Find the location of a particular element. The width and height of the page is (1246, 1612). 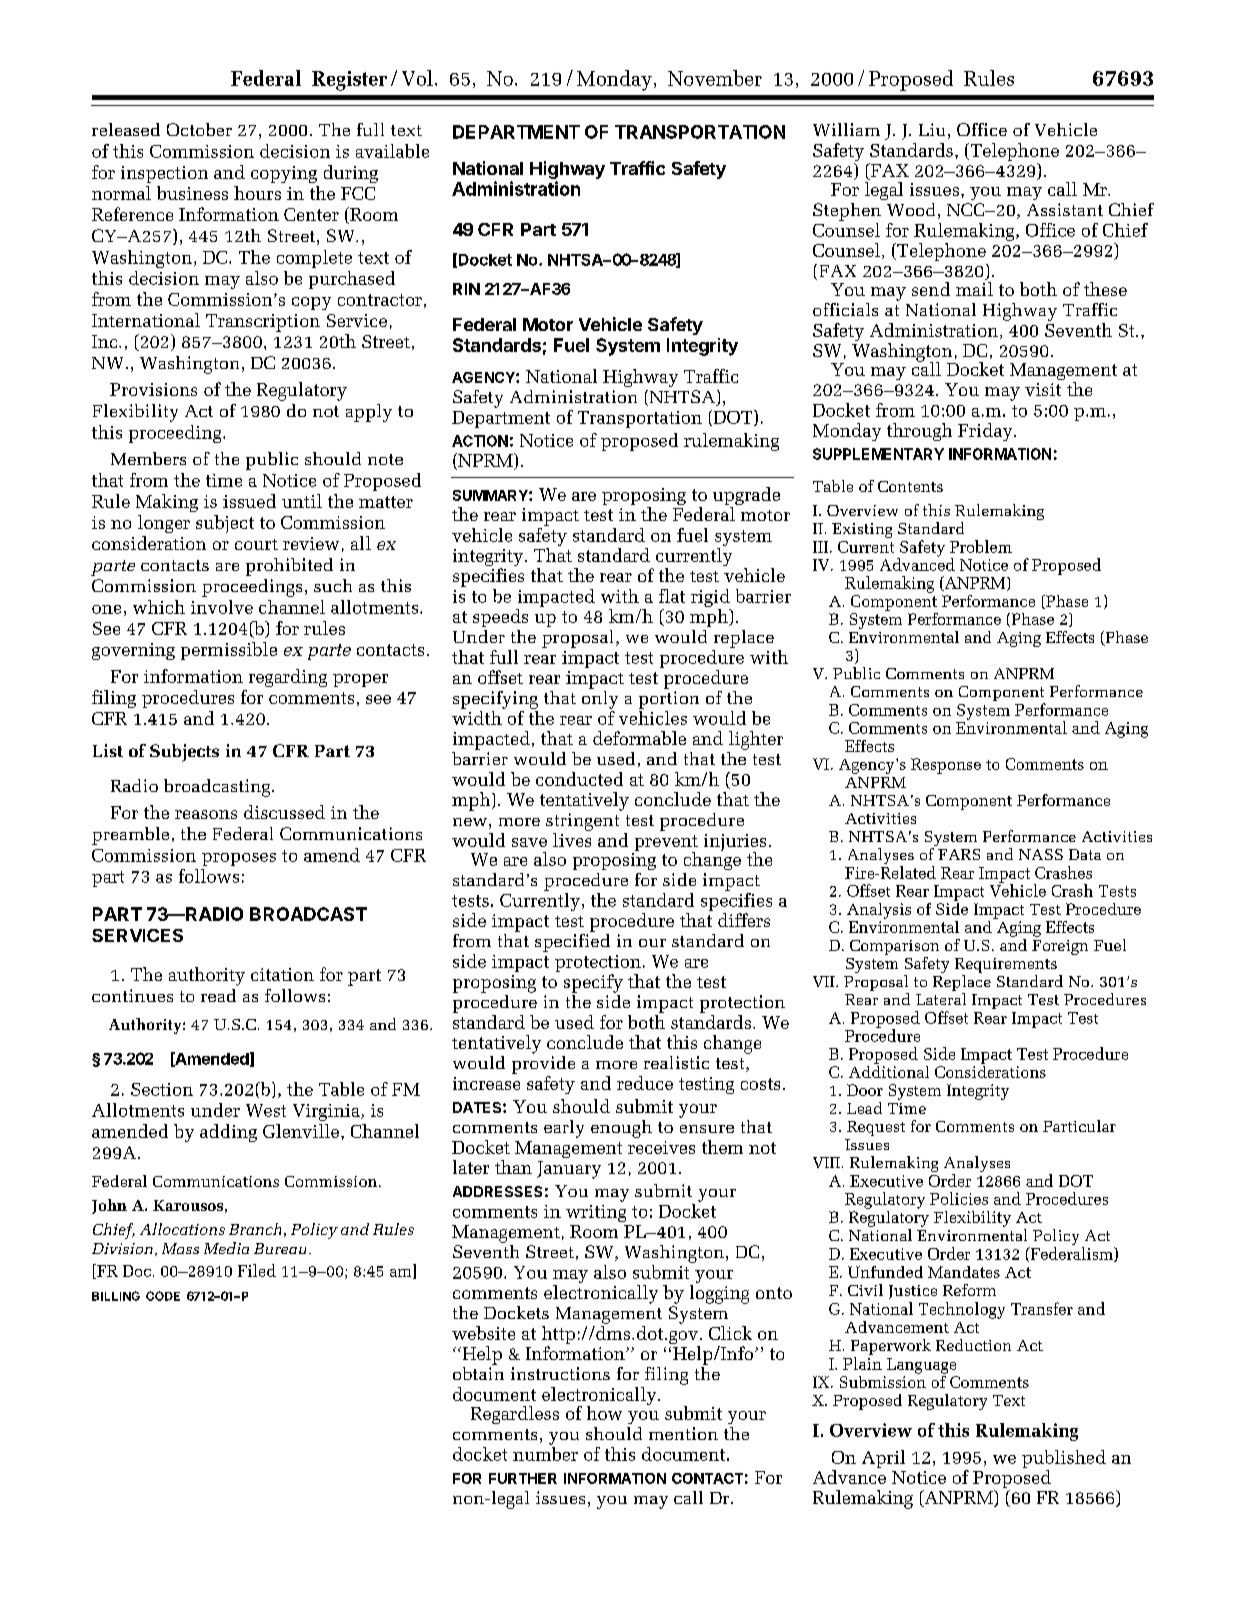

reasons is located at coordinates (206, 814).
